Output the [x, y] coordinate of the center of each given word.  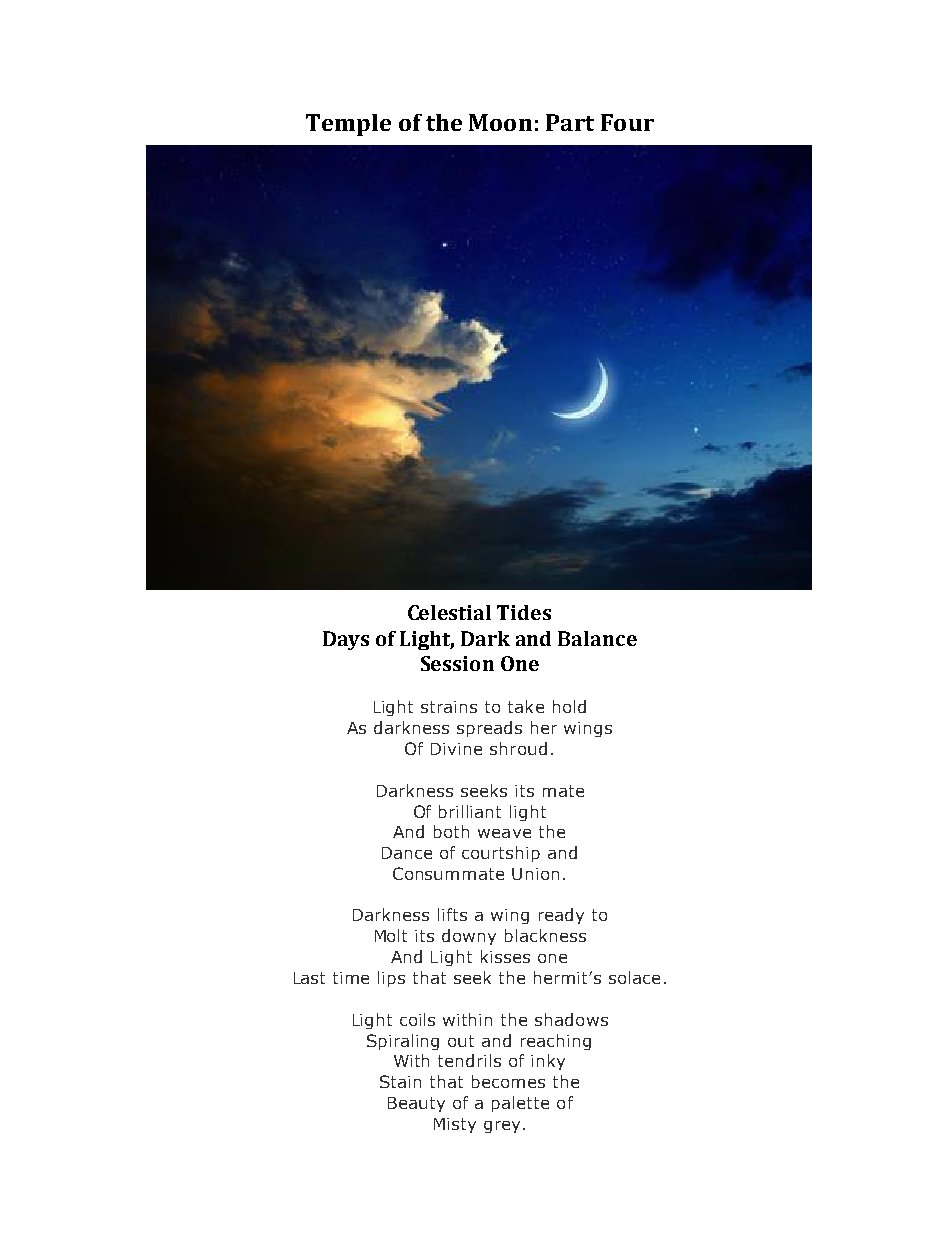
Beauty [416, 1104]
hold [569, 706]
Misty [455, 1125]
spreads [489, 729]
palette [520, 1104]
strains [449, 707]
